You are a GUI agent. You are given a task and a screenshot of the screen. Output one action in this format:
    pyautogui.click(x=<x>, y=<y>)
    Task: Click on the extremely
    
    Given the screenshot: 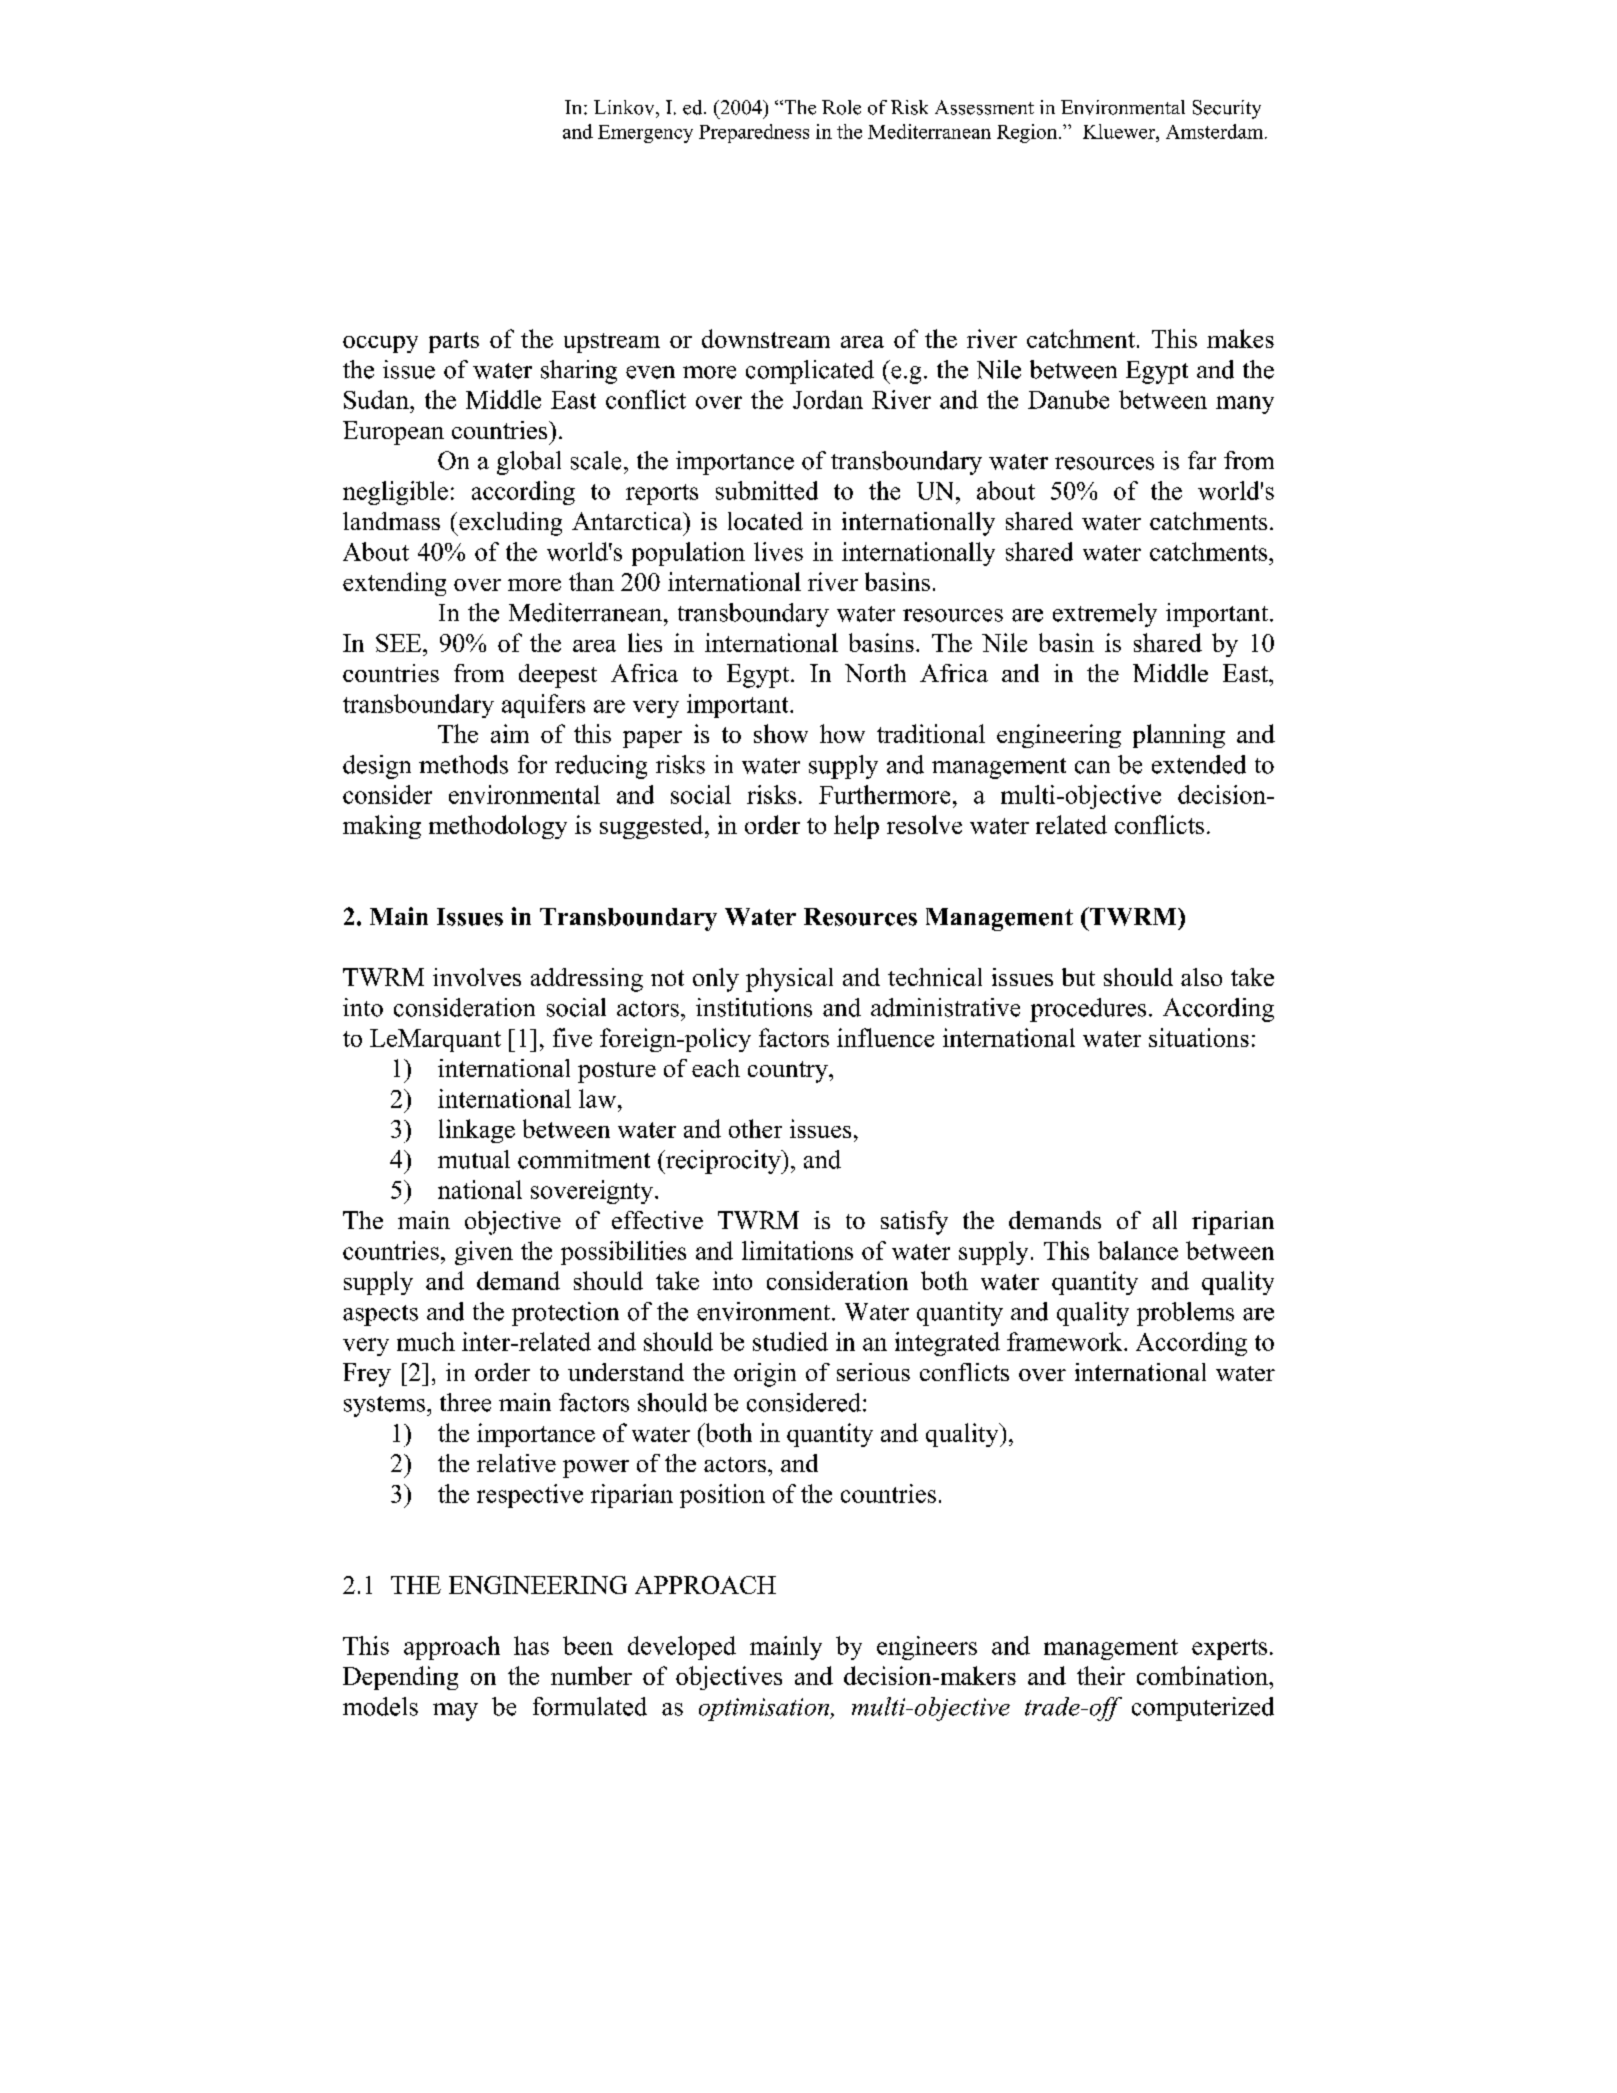 What is the action you would take?
    pyautogui.click(x=1105, y=615)
